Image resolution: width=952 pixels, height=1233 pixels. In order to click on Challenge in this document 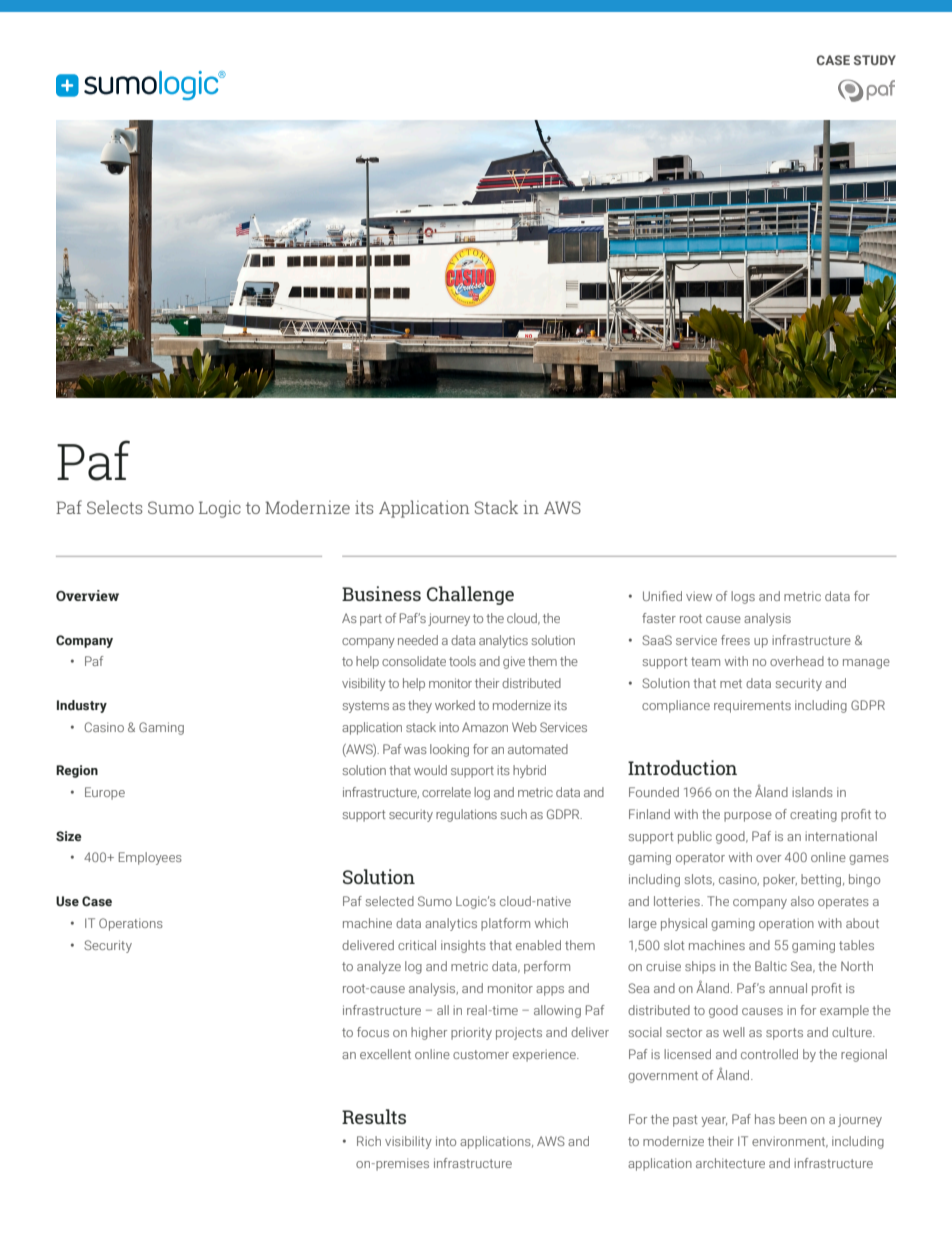, I will do `click(470, 595)`.
